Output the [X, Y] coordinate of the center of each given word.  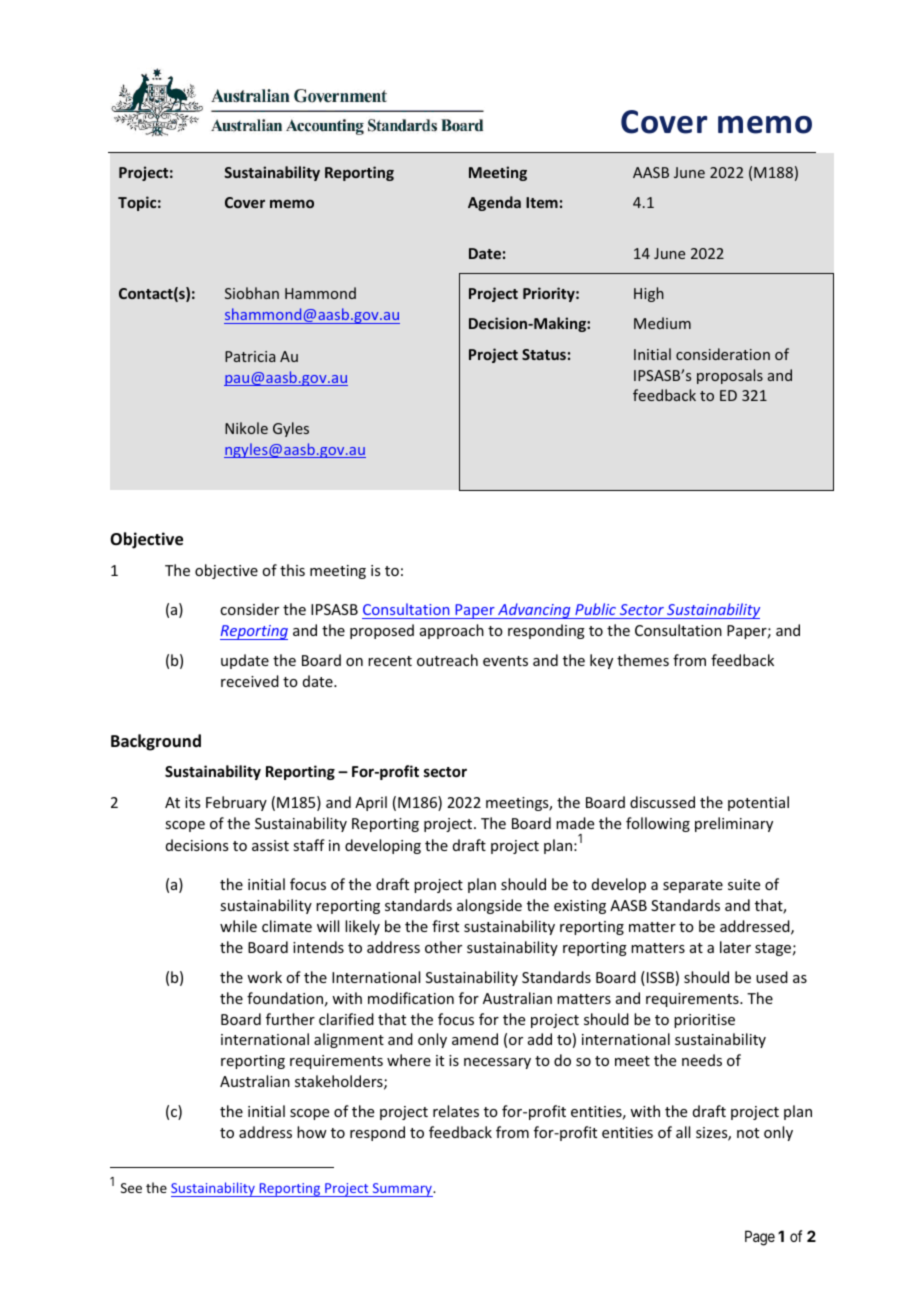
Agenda [494, 203]
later [735, 947]
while [238, 926]
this [292, 570]
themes [643, 660]
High [649, 294]
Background [156, 742]
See [131, 1188]
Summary [402, 1190]
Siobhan [252, 293]
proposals [730, 376]
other [443, 947]
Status [544, 354]
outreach [447, 660]
